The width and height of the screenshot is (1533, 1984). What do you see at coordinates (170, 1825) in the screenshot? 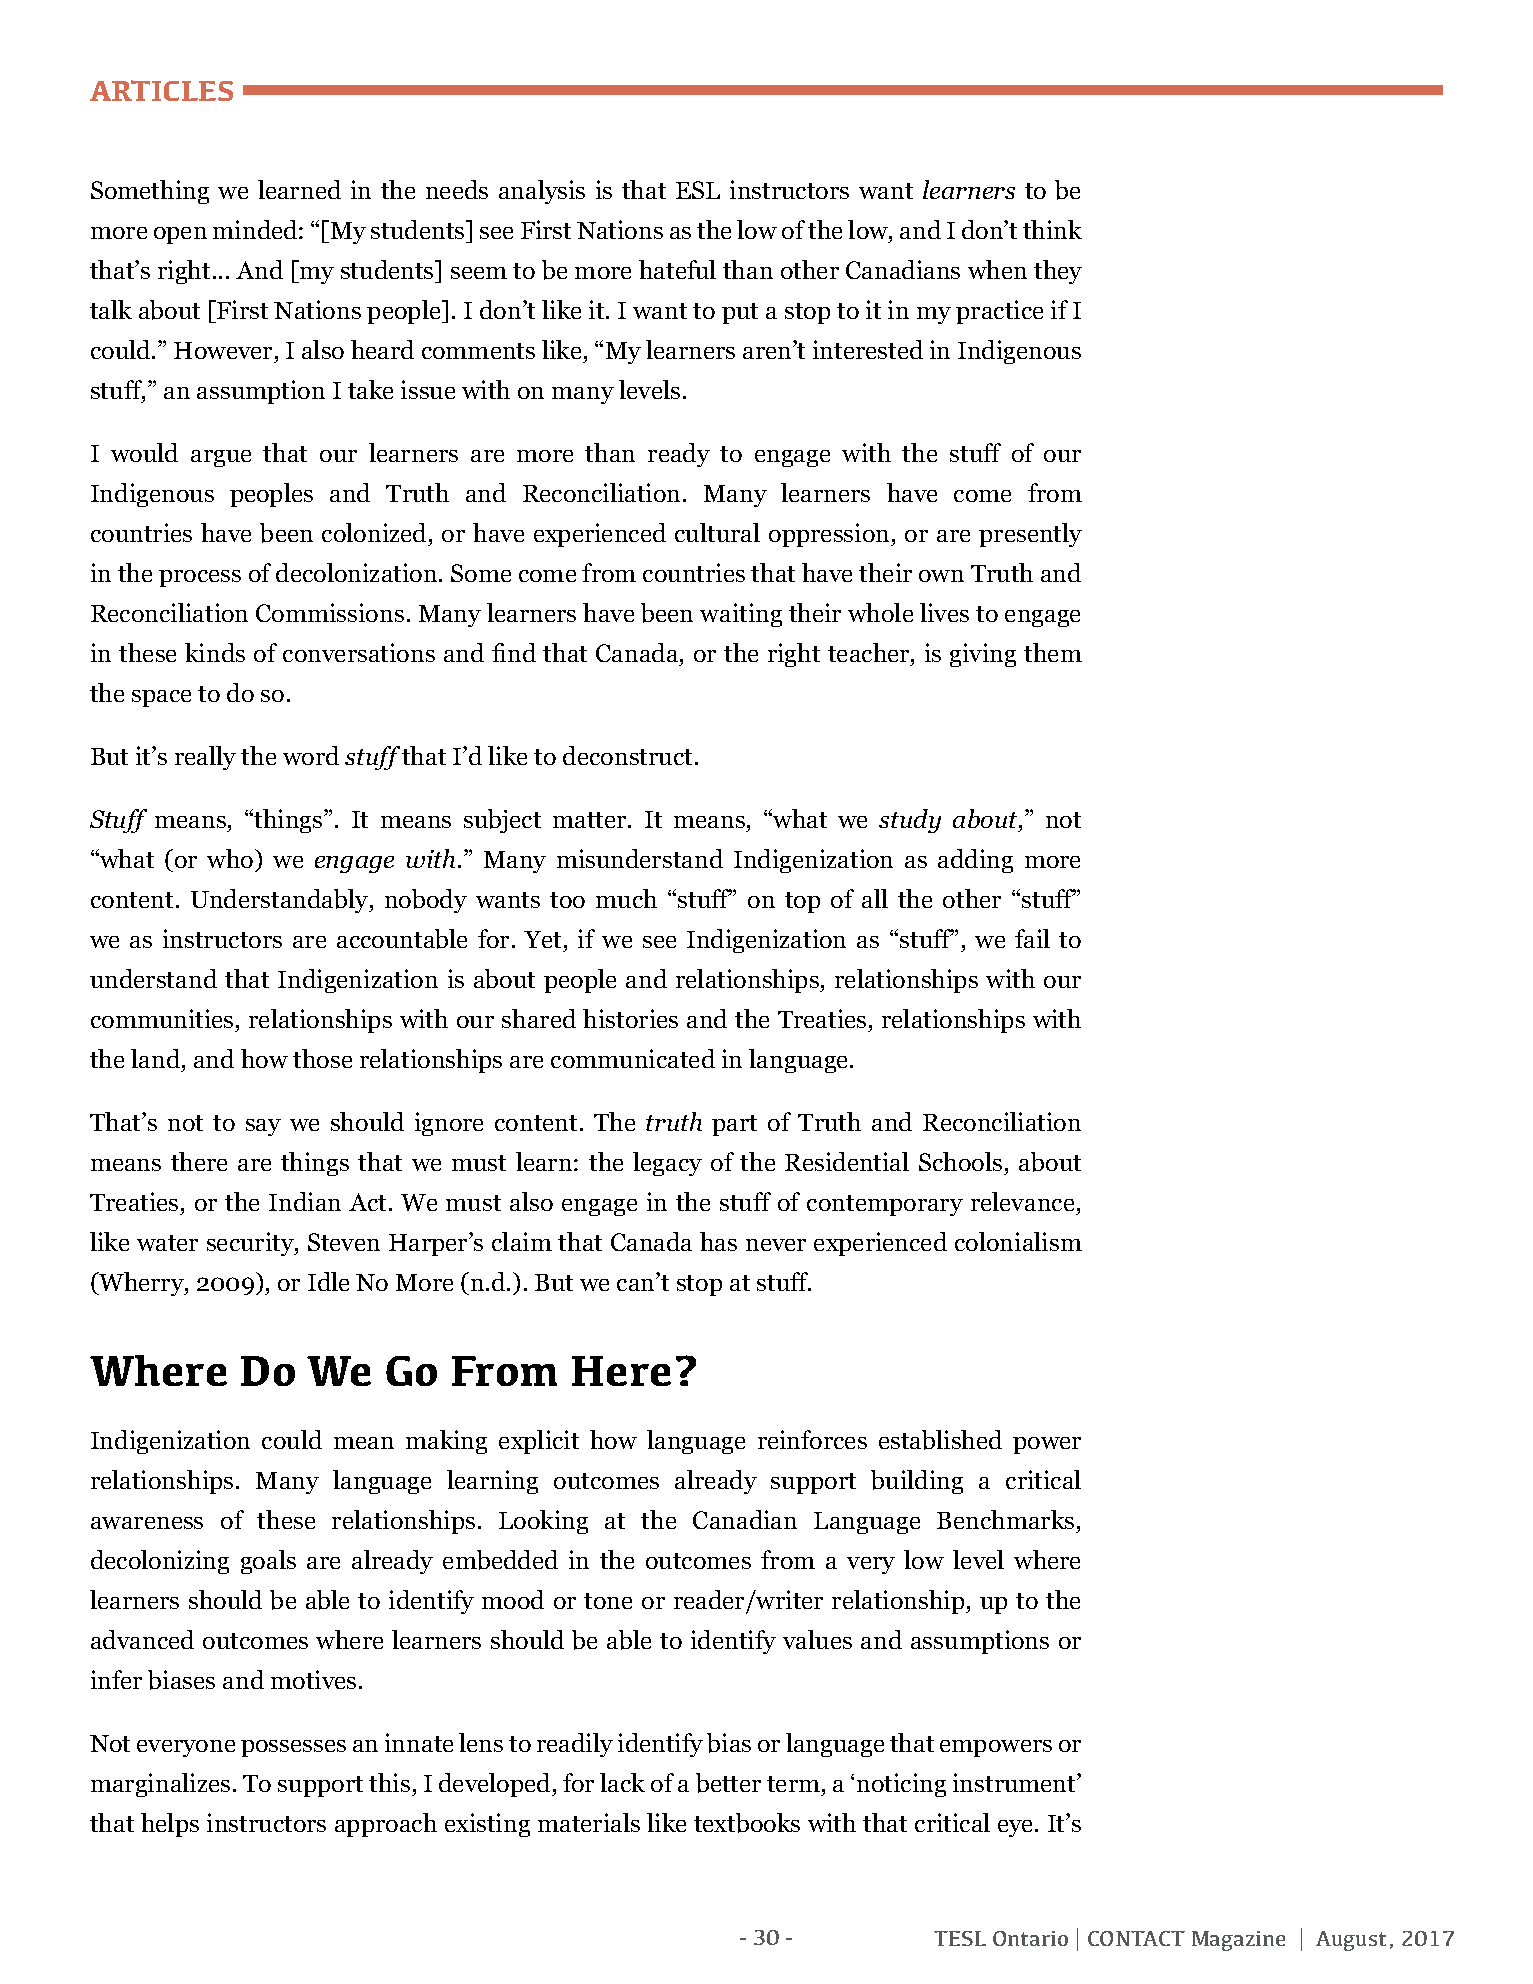
I see `helps` at bounding box center [170, 1825].
